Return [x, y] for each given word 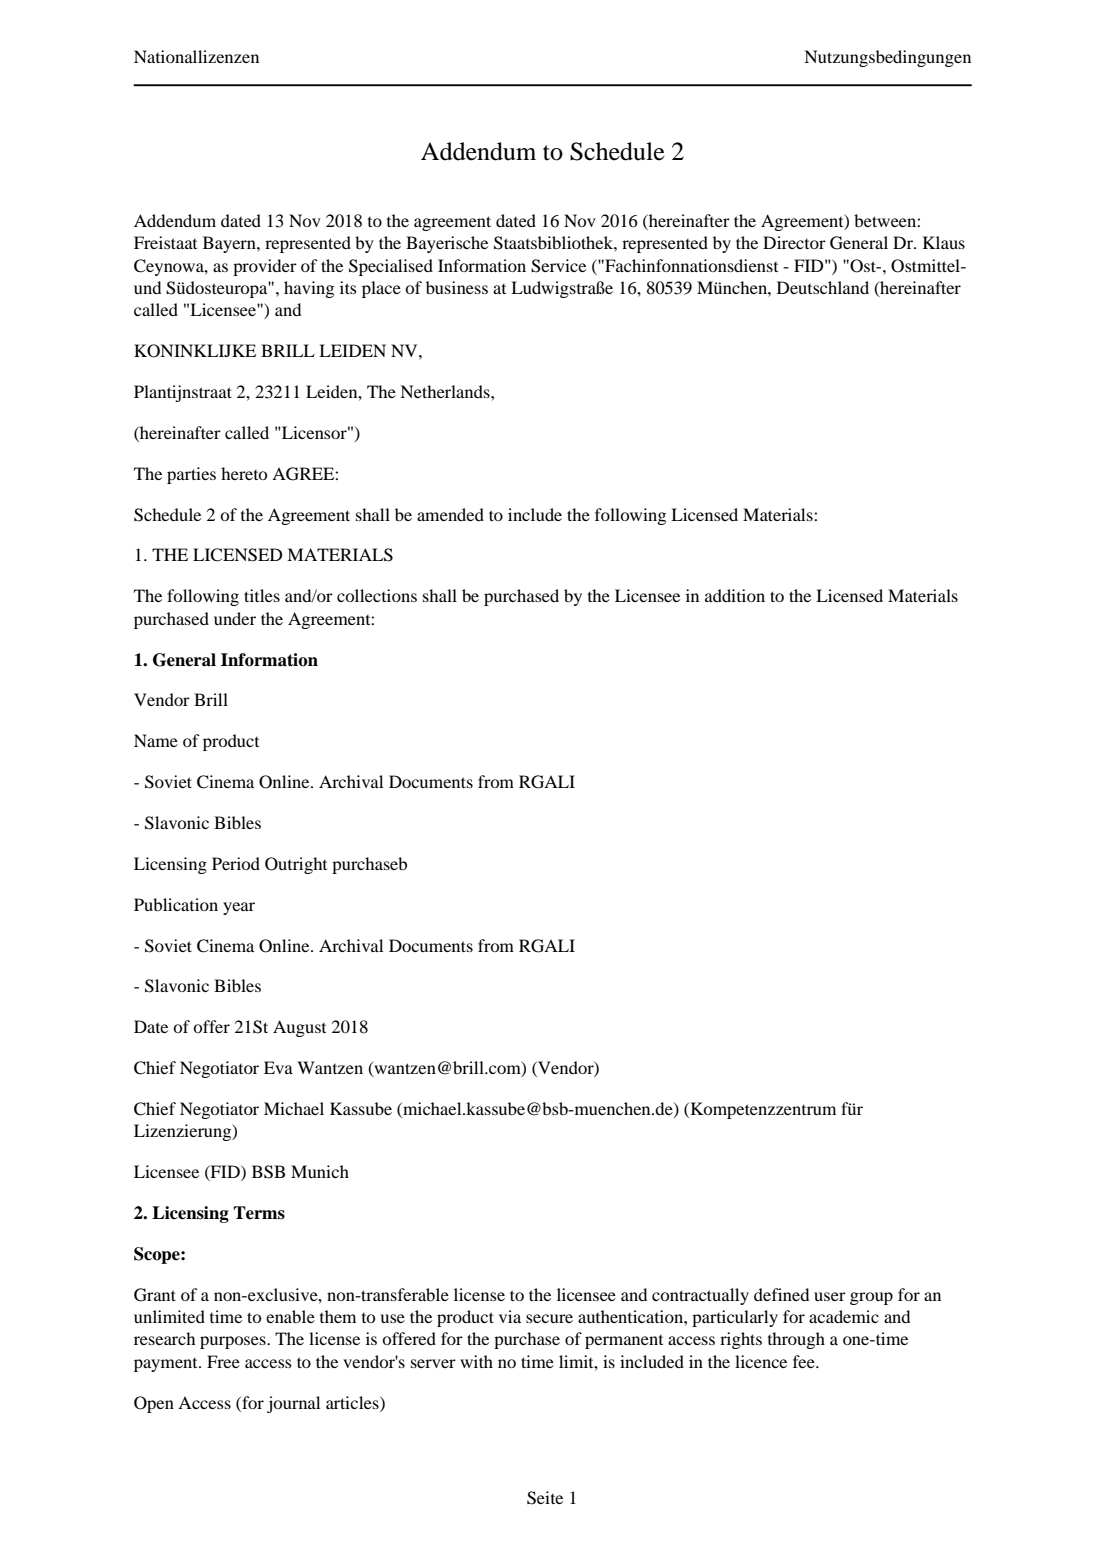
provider [265, 267]
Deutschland [823, 287]
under [235, 618]
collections [377, 595]
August [299, 1028]
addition [735, 595]
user [830, 1296]
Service [558, 266]
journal [293, 1404]
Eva [278, 1067]
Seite [545, 1498]
